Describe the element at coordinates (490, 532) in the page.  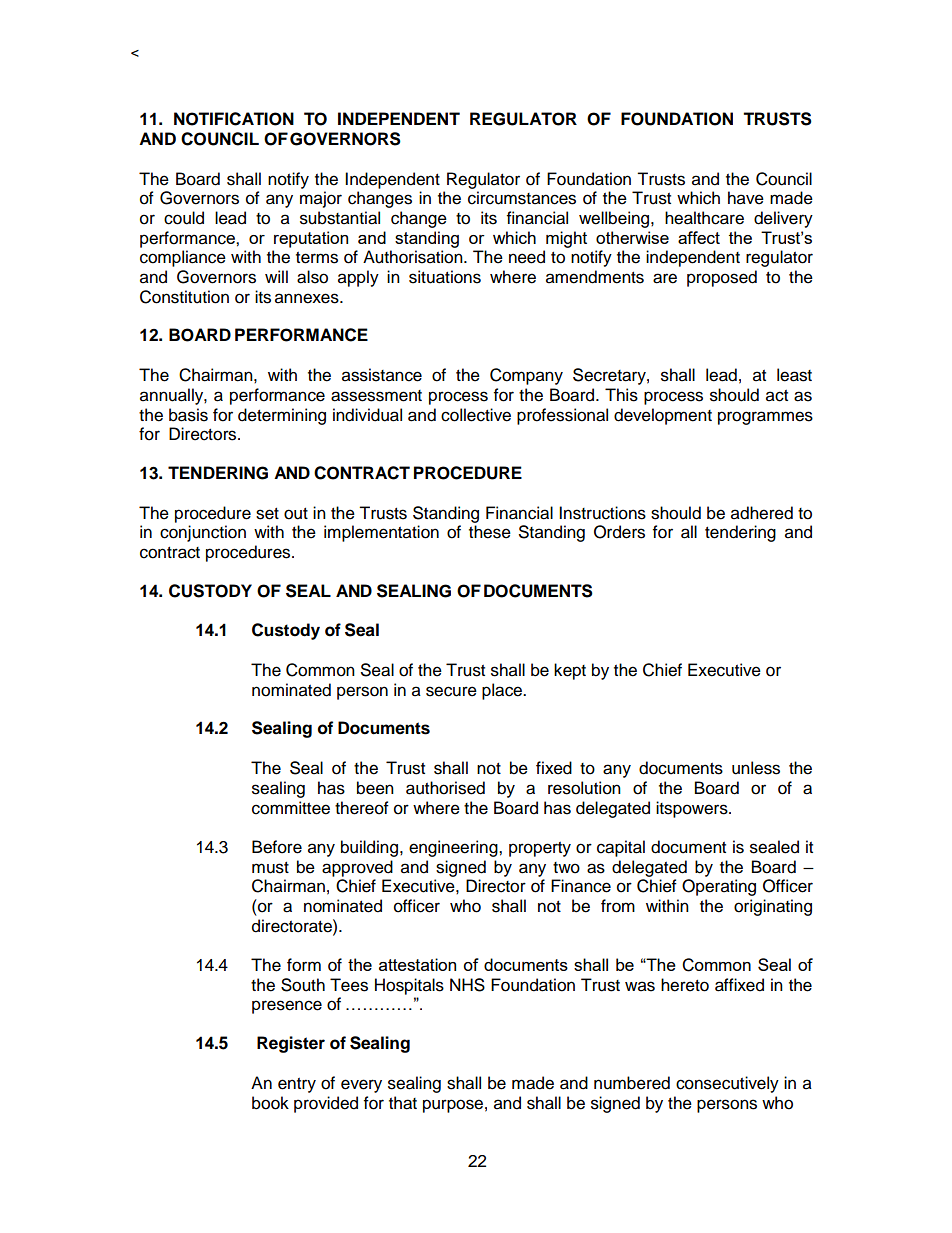
I see `these` at that location.
